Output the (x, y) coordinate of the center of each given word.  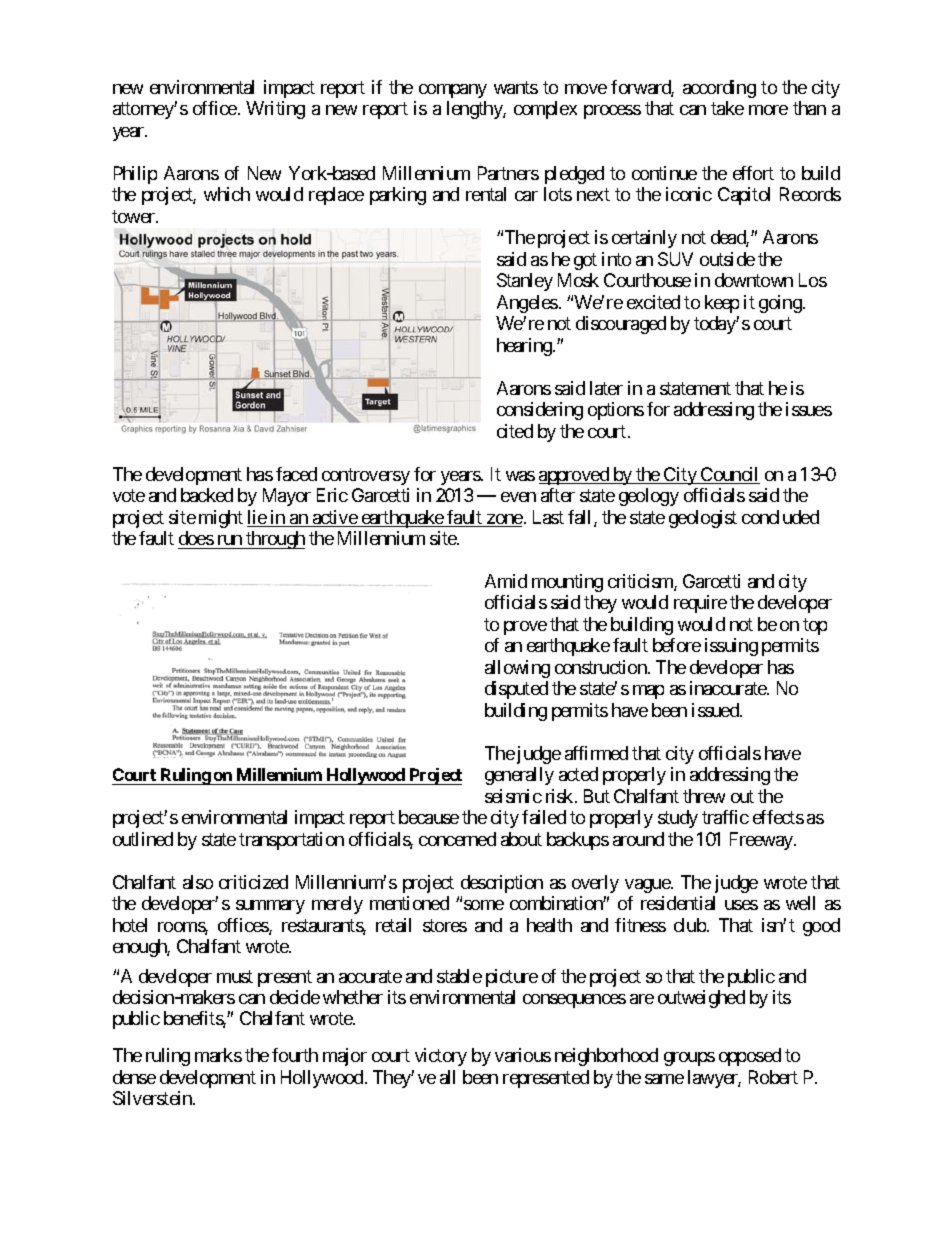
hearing (525, 347)
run (230, 540)
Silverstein (153, 1098)
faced (296, 474)
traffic (725, 817)
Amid (506, 581)
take (727, 108)
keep (722, 304)
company (453, 91)
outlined (143, 839)
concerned (457, 839)
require (700, 604)
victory (441, 1057)
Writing (275, 110)
